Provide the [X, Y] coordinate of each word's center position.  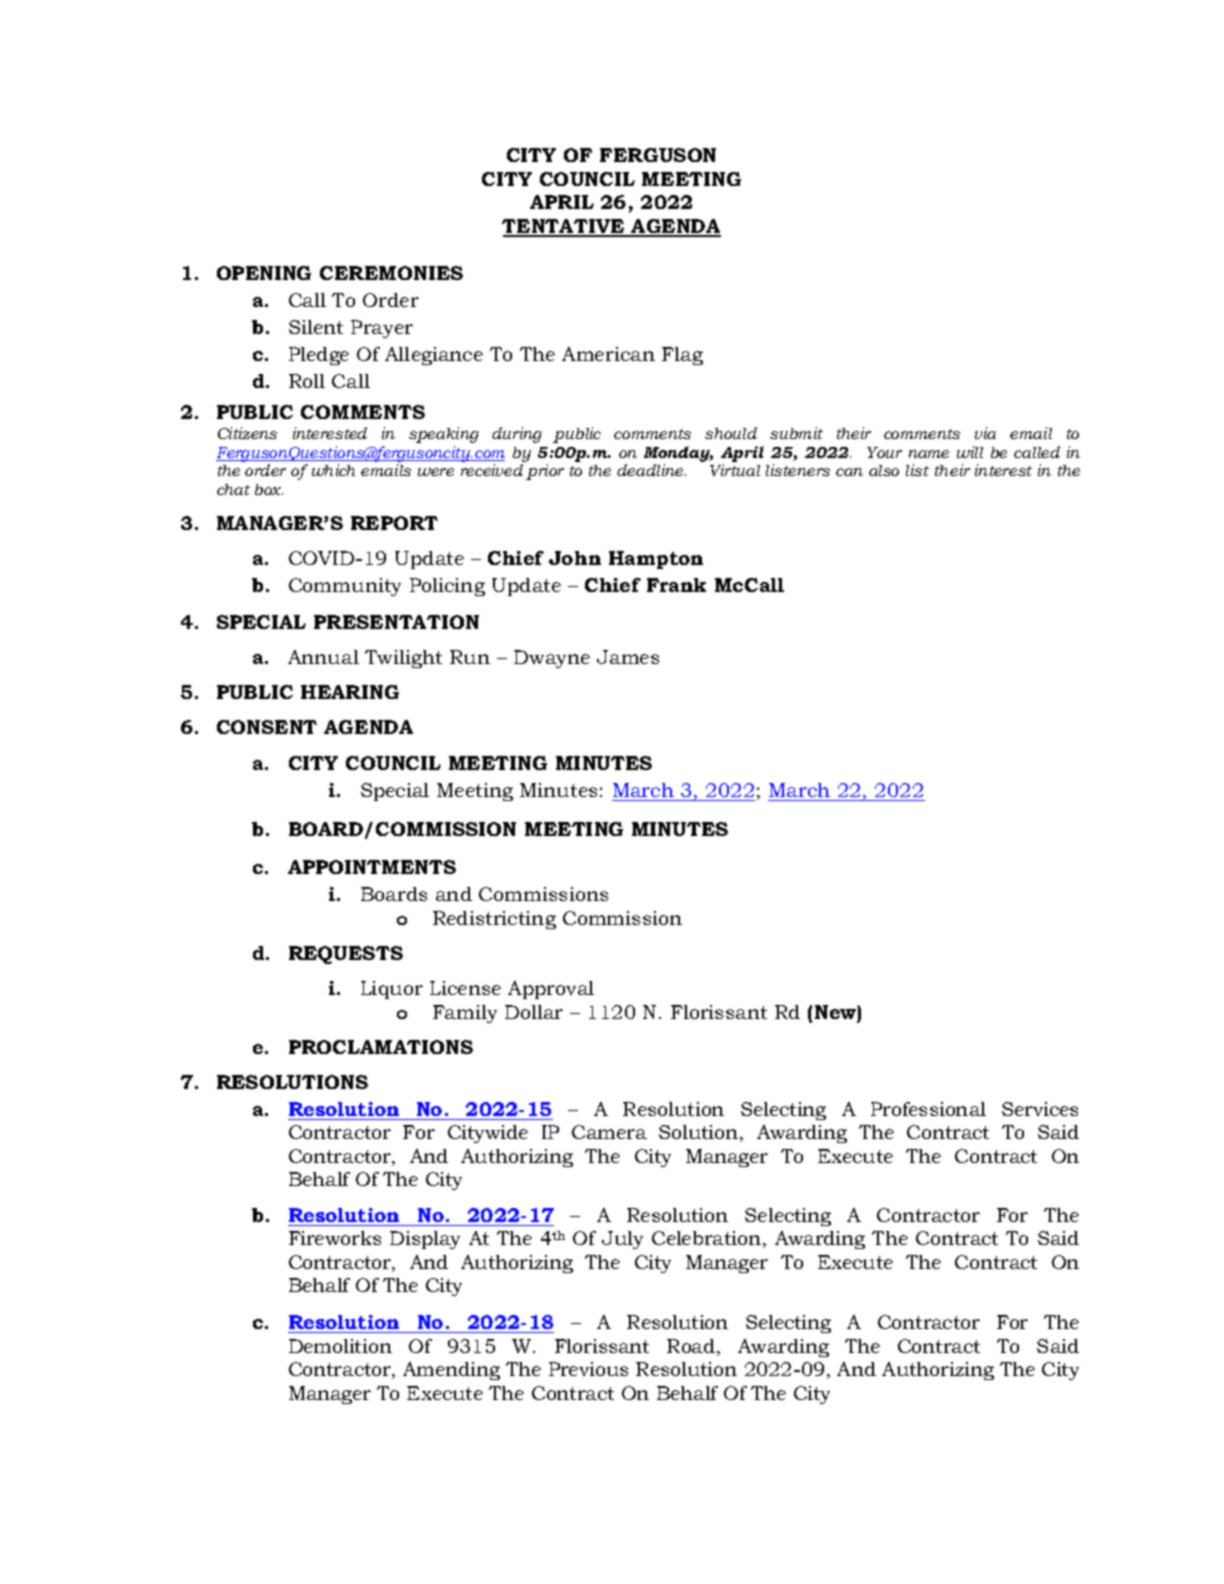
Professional [928, 1109]
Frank [676, 585]
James [628, 657]
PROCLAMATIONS [381, 1047]
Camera [609, 1132]
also [884, 470]
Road [692, 1347]
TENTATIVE [564, 227]
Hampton [656, 560]
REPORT [394, 523]
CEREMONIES [391, 273]
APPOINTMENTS [372, 867]
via [985, 433]
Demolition [340, 1346]
